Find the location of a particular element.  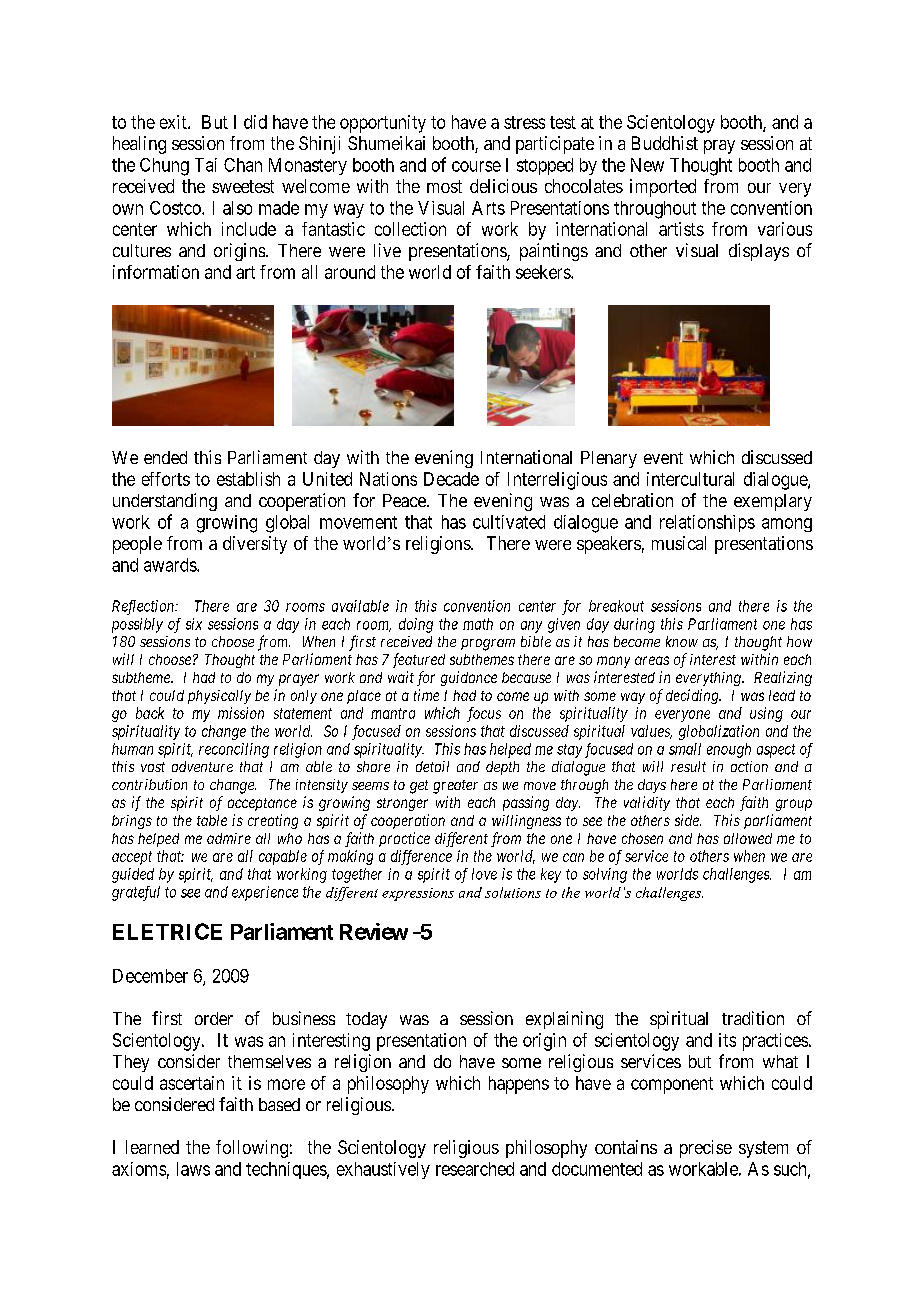

laws is located at coordinates (193, 1169).
